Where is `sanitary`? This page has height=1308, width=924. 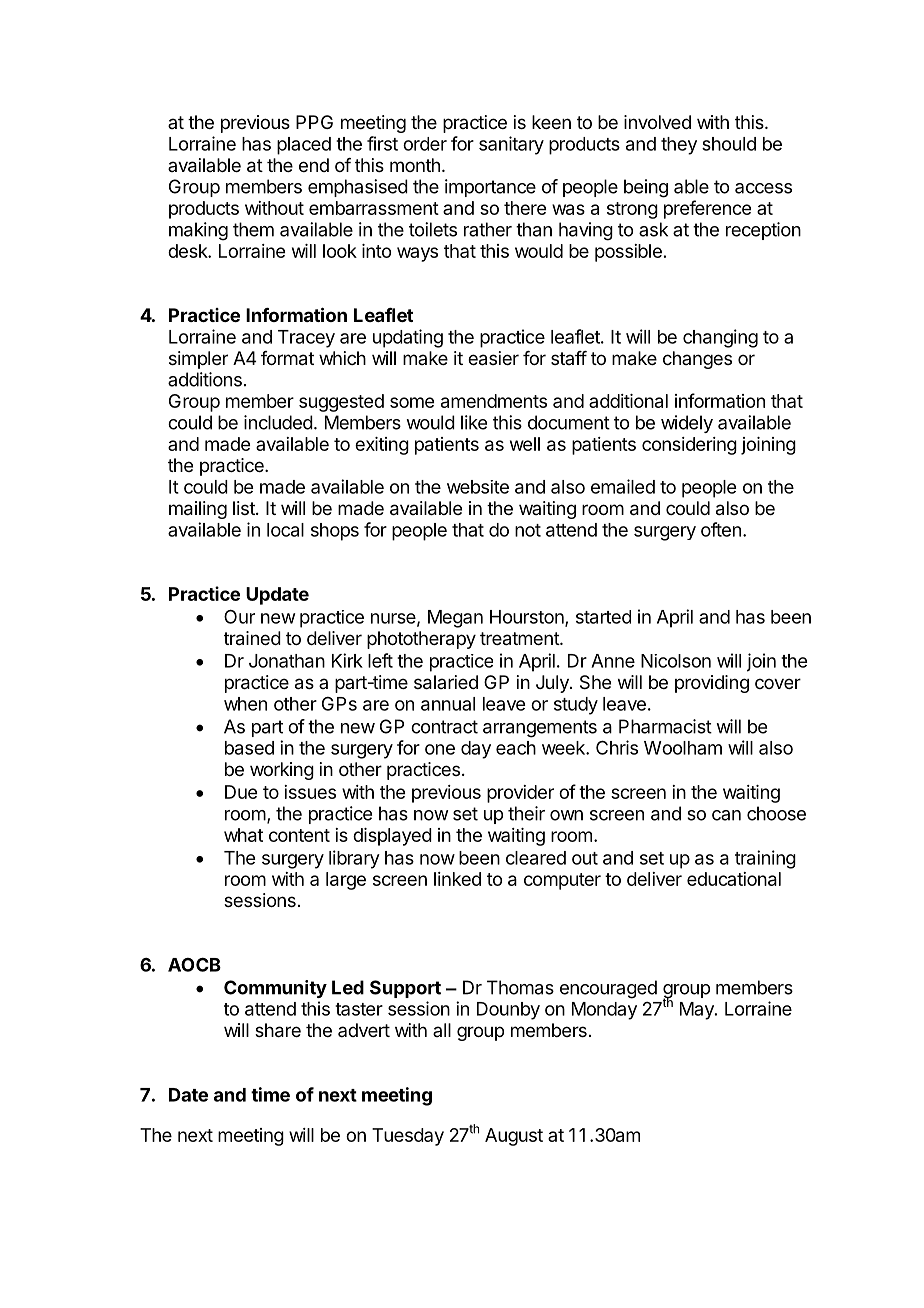 sanitary is located at coordinates (511, 145).
